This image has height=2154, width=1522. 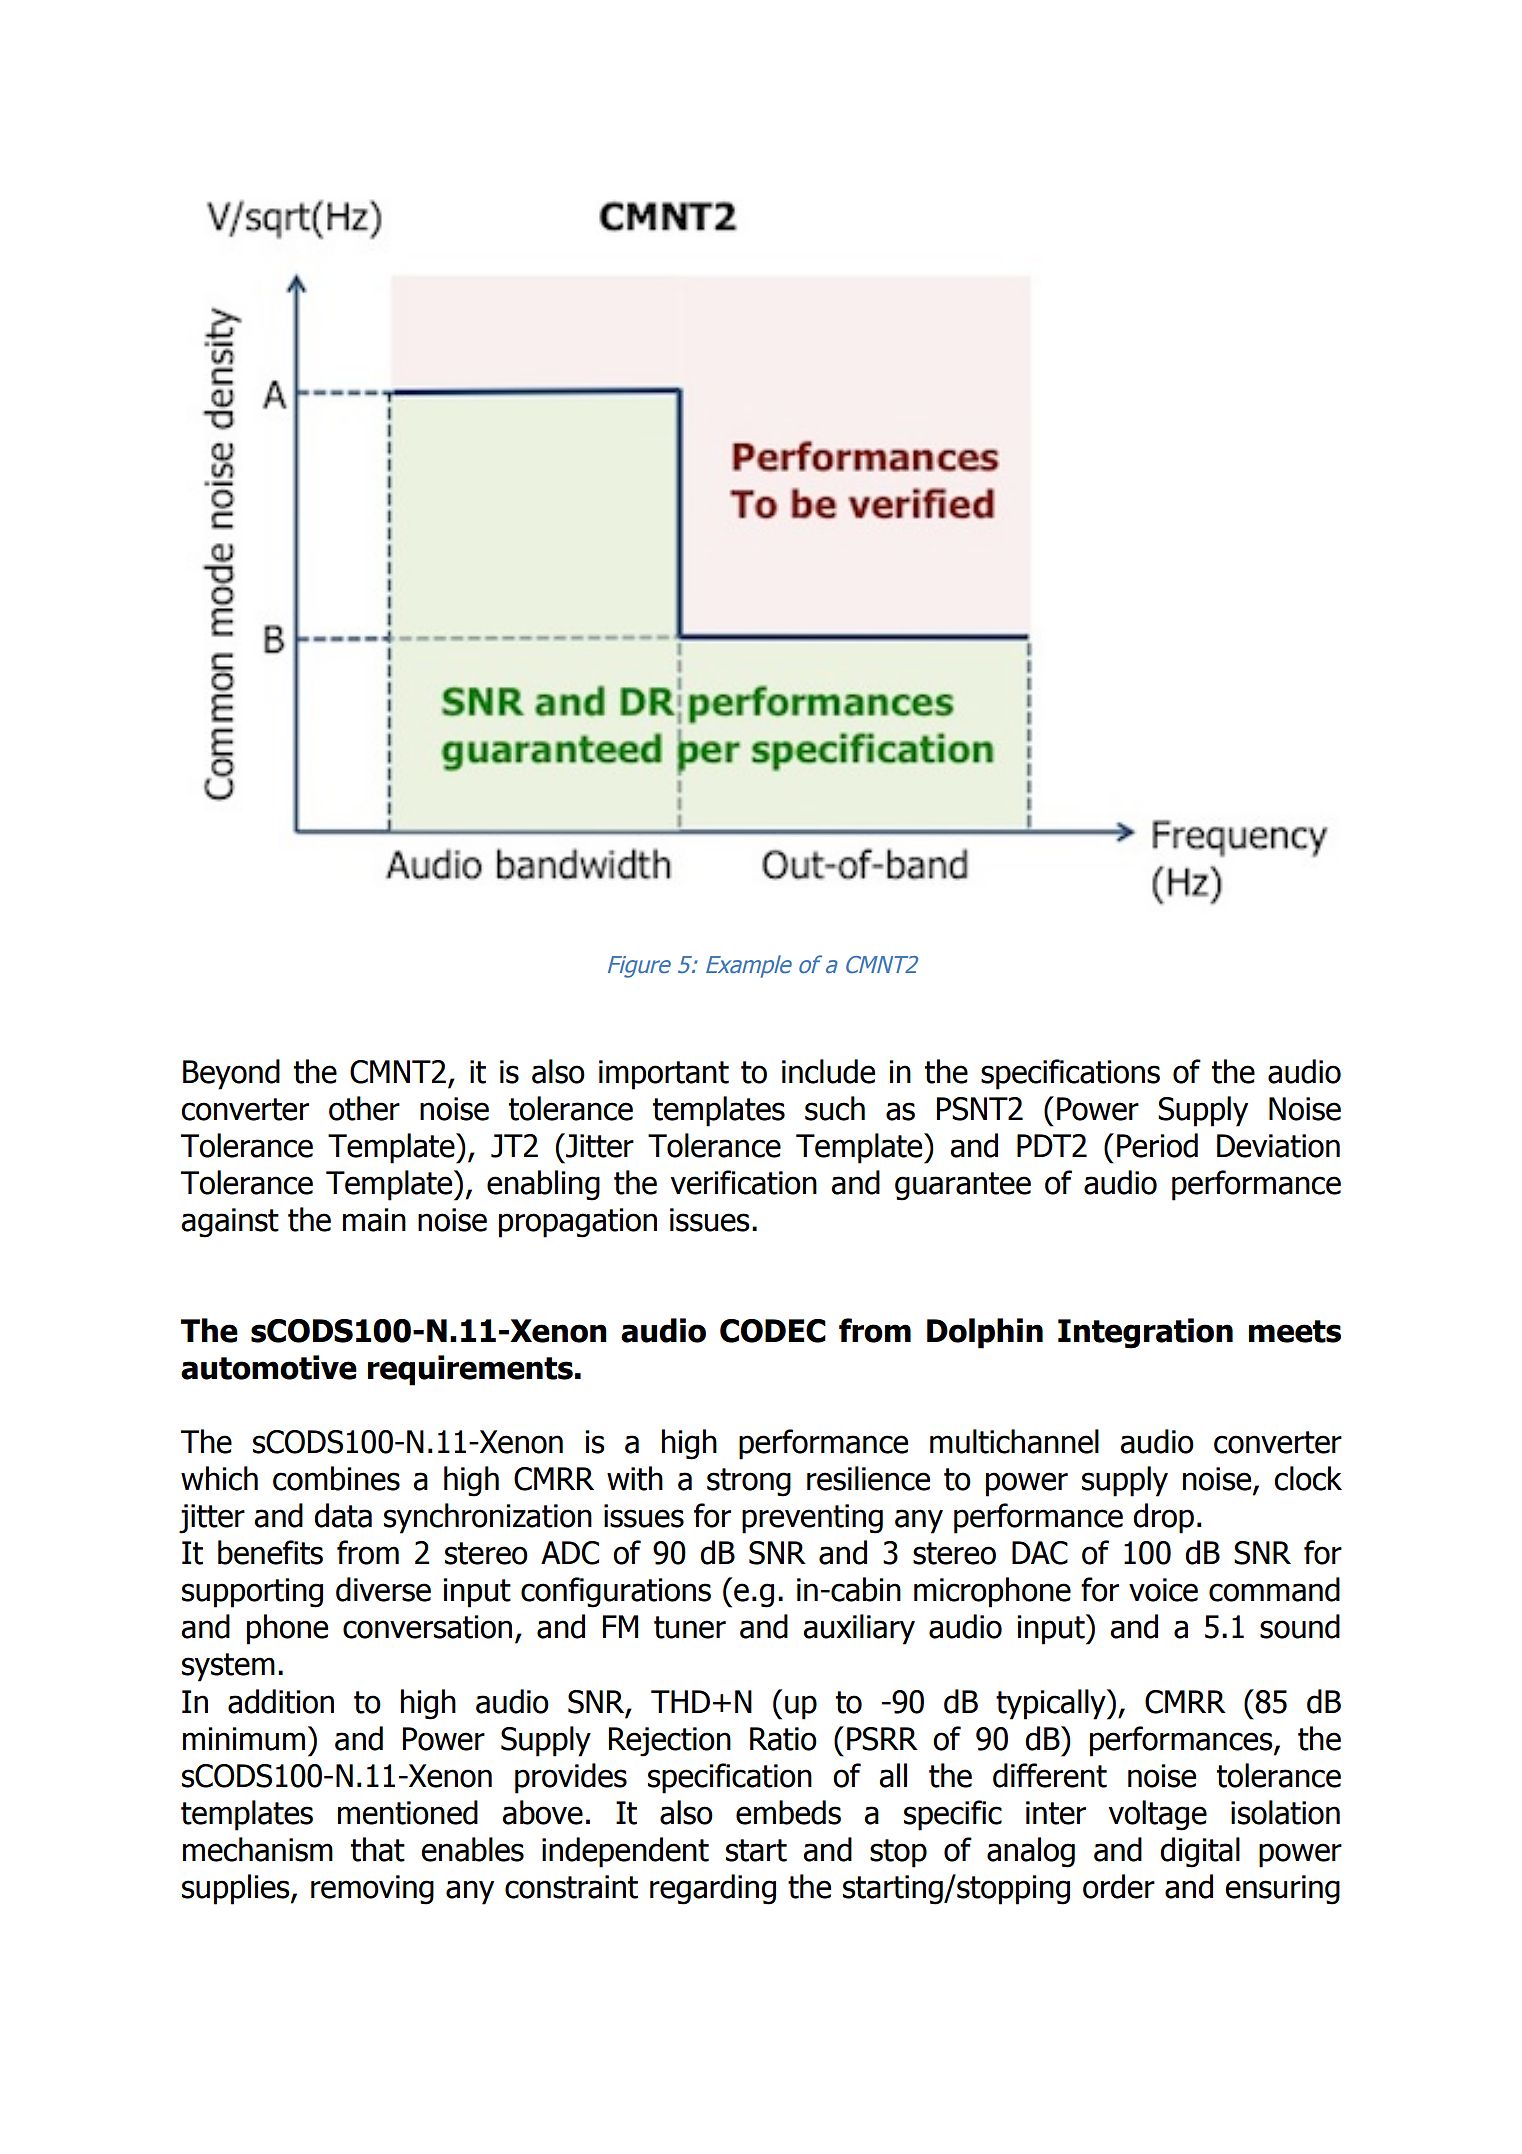 I want to click on drop, so click(x=1163, y=1518).
